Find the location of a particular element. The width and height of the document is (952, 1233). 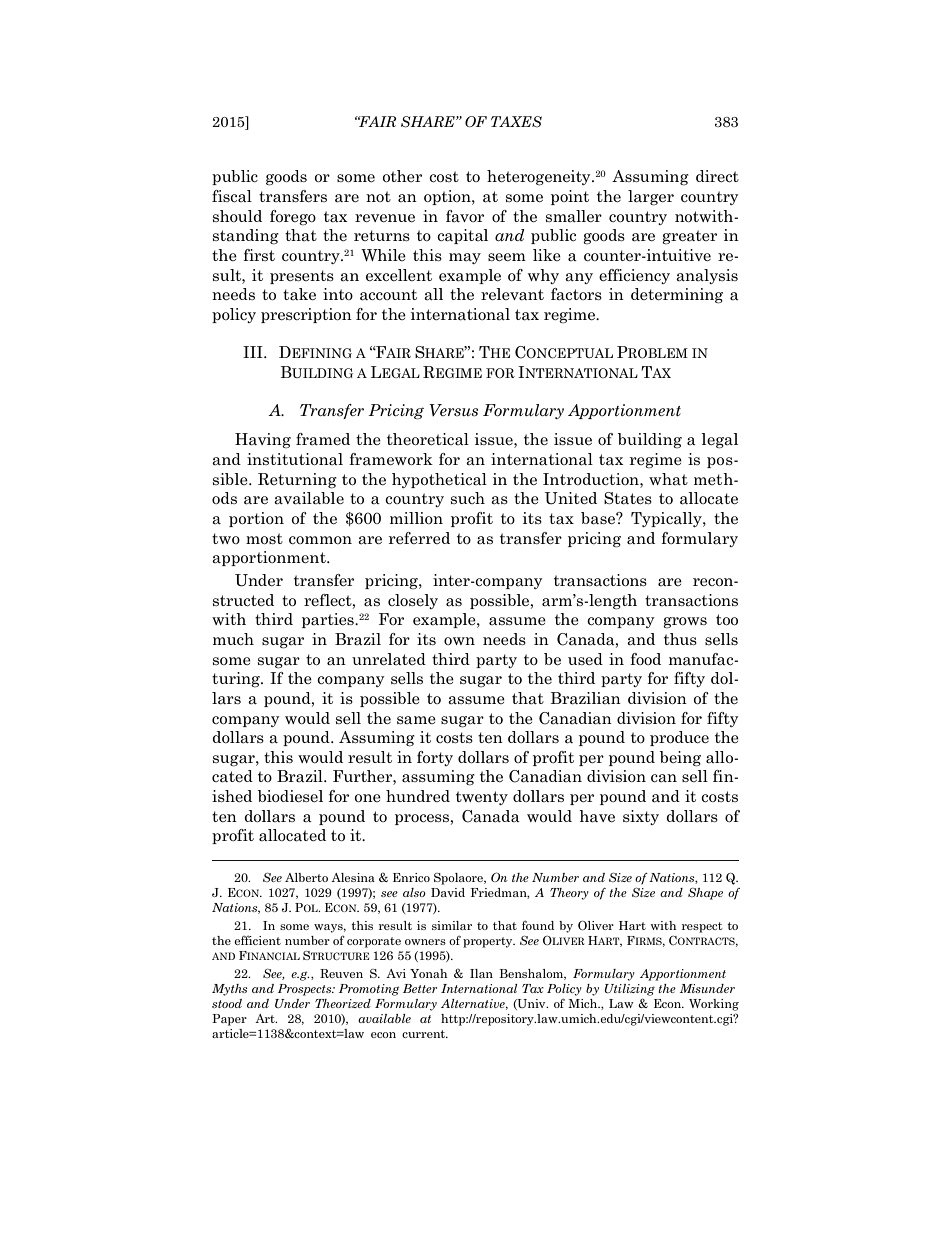

one is located at coordinates (367, 798).
